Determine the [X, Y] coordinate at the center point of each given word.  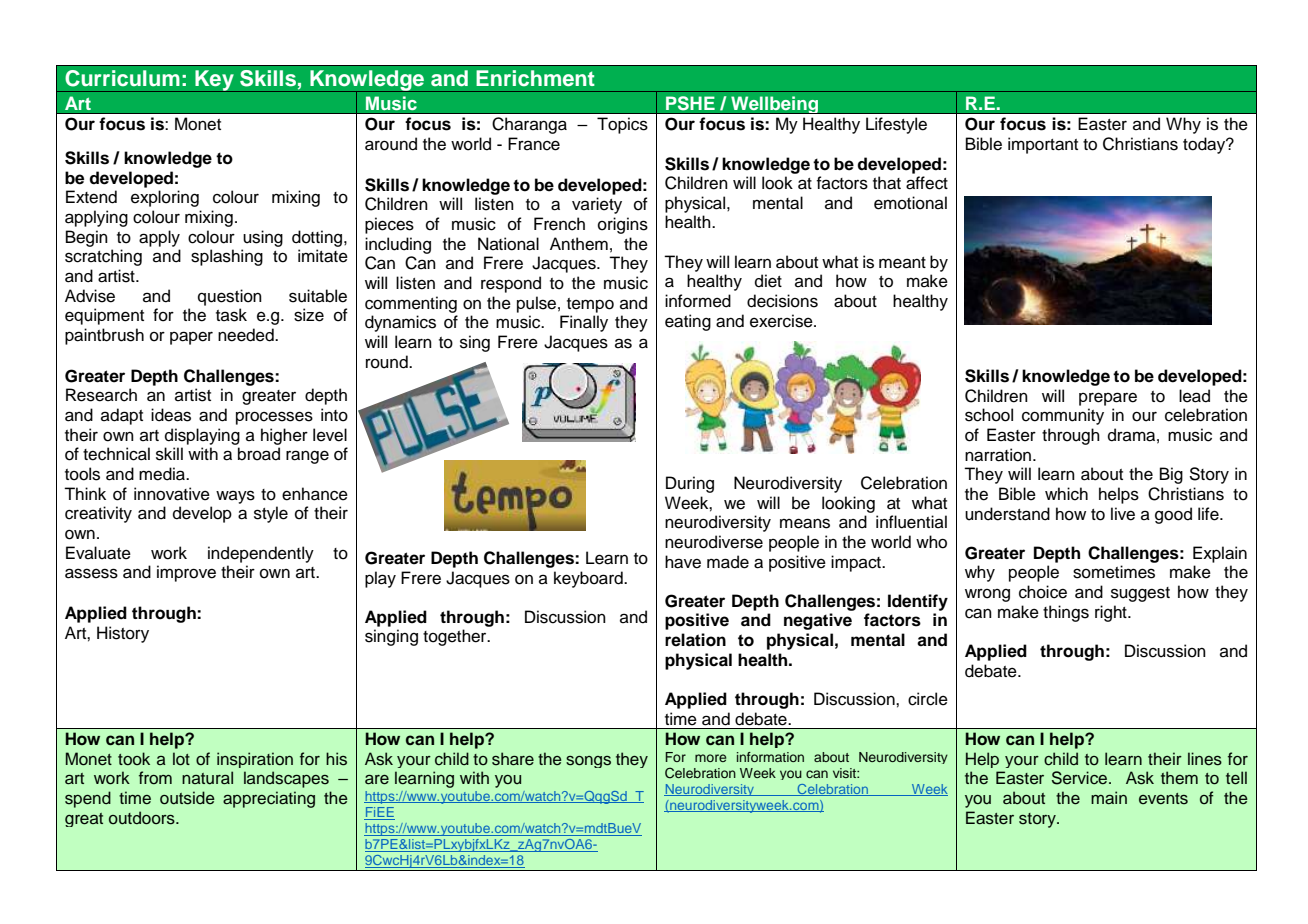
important [1043, 145]
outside [187, 798]
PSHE [690, 103]
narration [999, 455]
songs [588, 762]
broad [259, 454]
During [690, 484]
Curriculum [122, 78]
